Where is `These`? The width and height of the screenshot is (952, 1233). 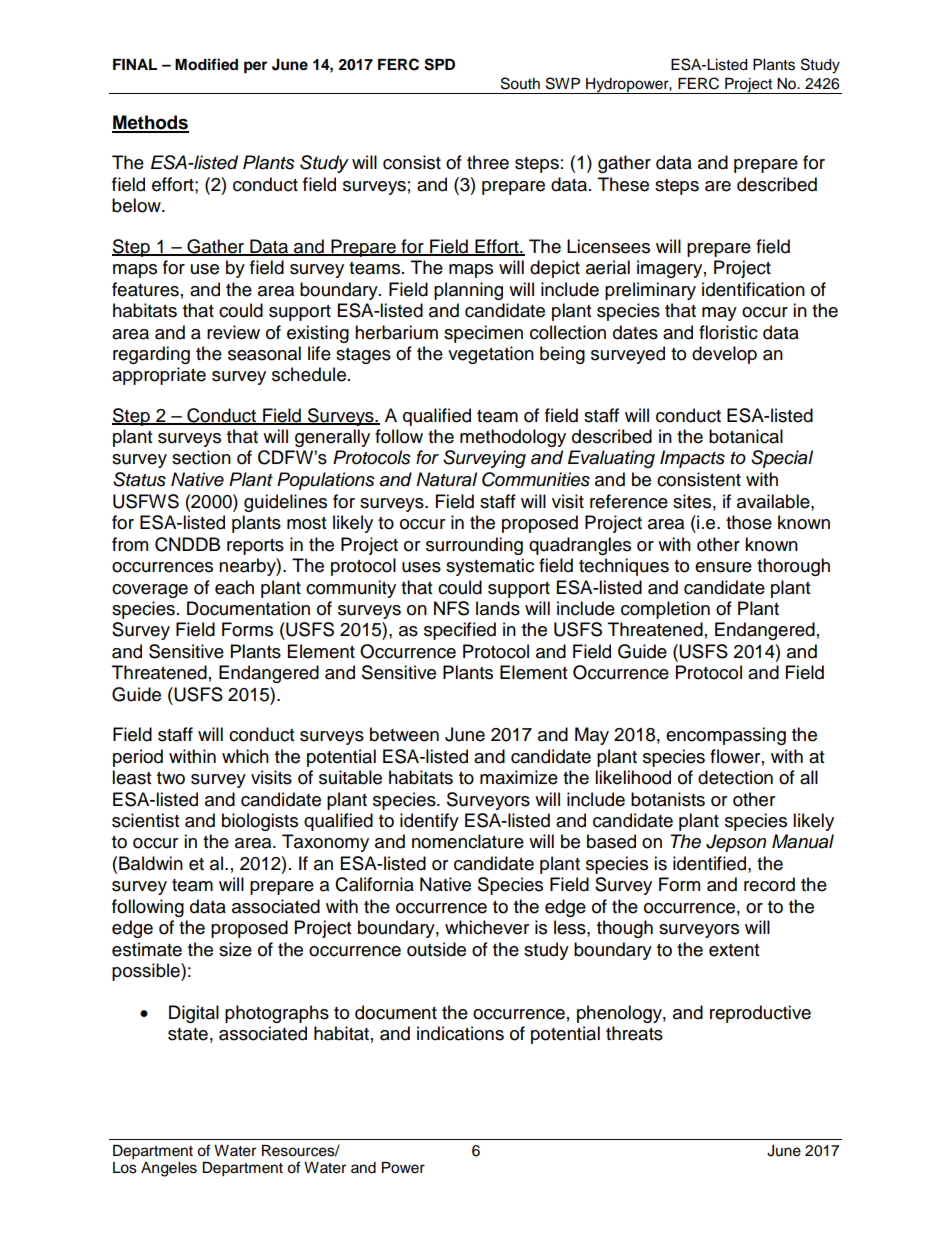
These is located at coordinates (623, 184).
